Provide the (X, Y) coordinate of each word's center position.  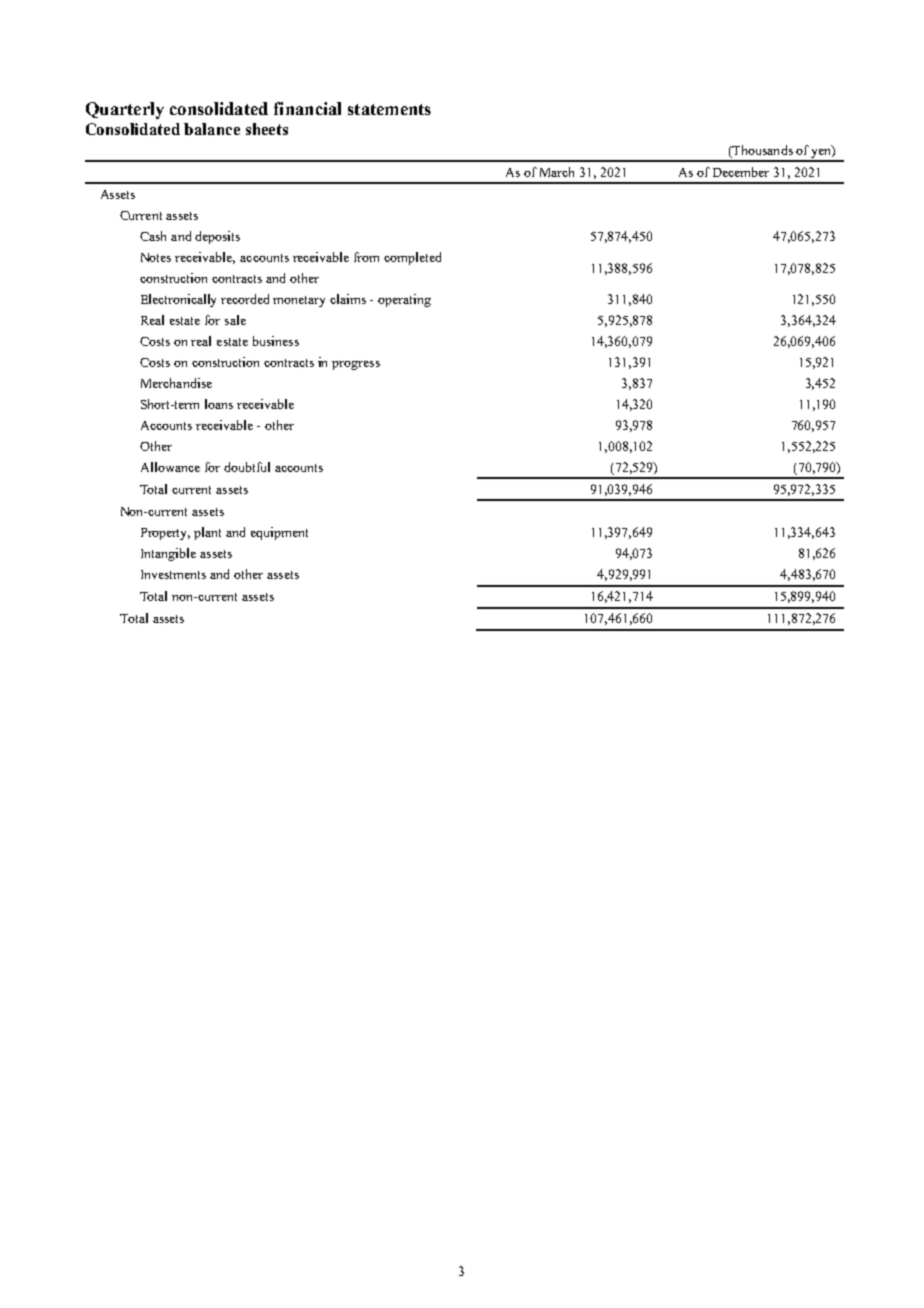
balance (212, 129)
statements (389, 109)
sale (235, 320)
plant (207, 533)
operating (404, 300)
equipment (279, 533)
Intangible (168, 554)
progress (356, 365)
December (741, 172)
